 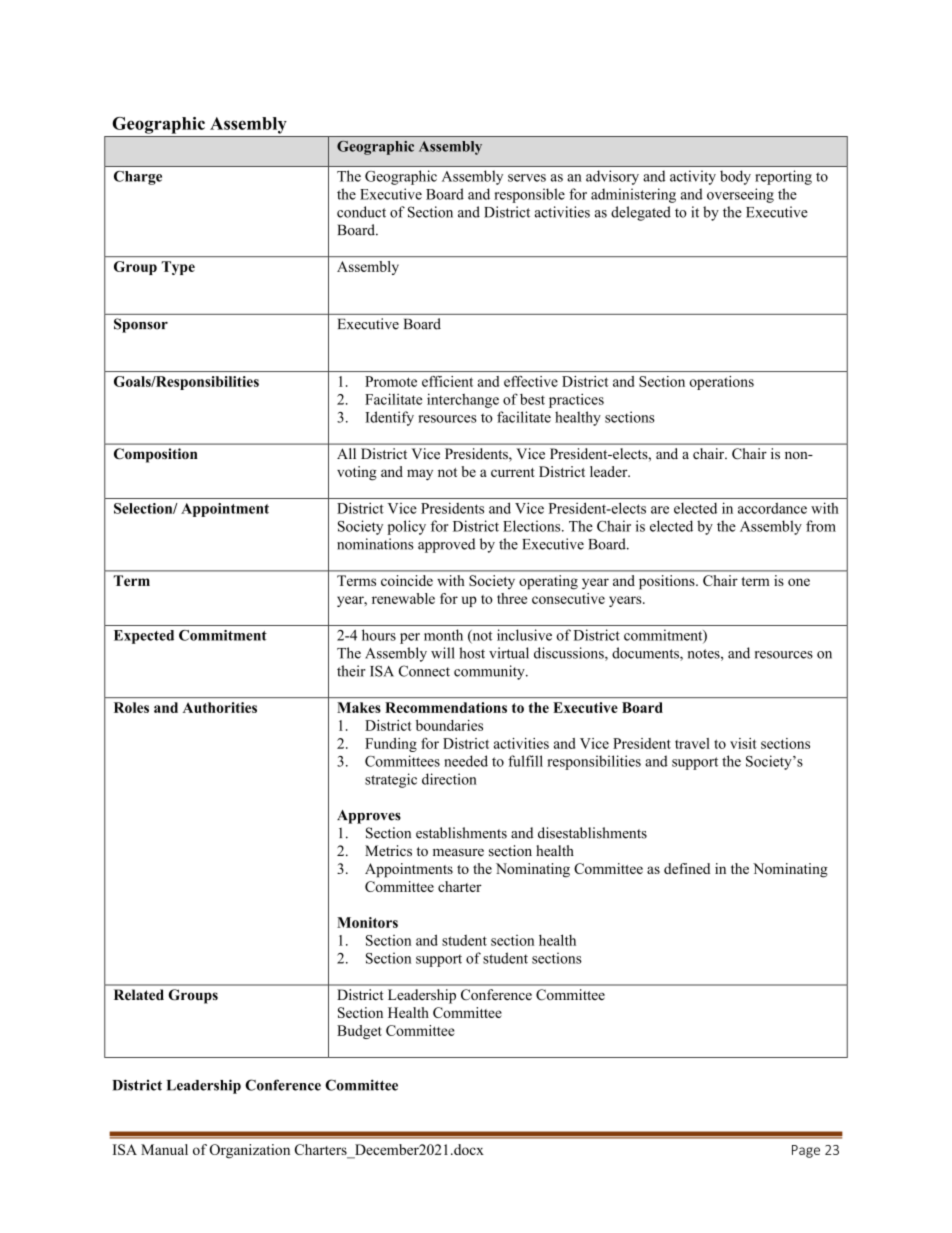 I want to click on Page, so click(x=806, y=1151).
